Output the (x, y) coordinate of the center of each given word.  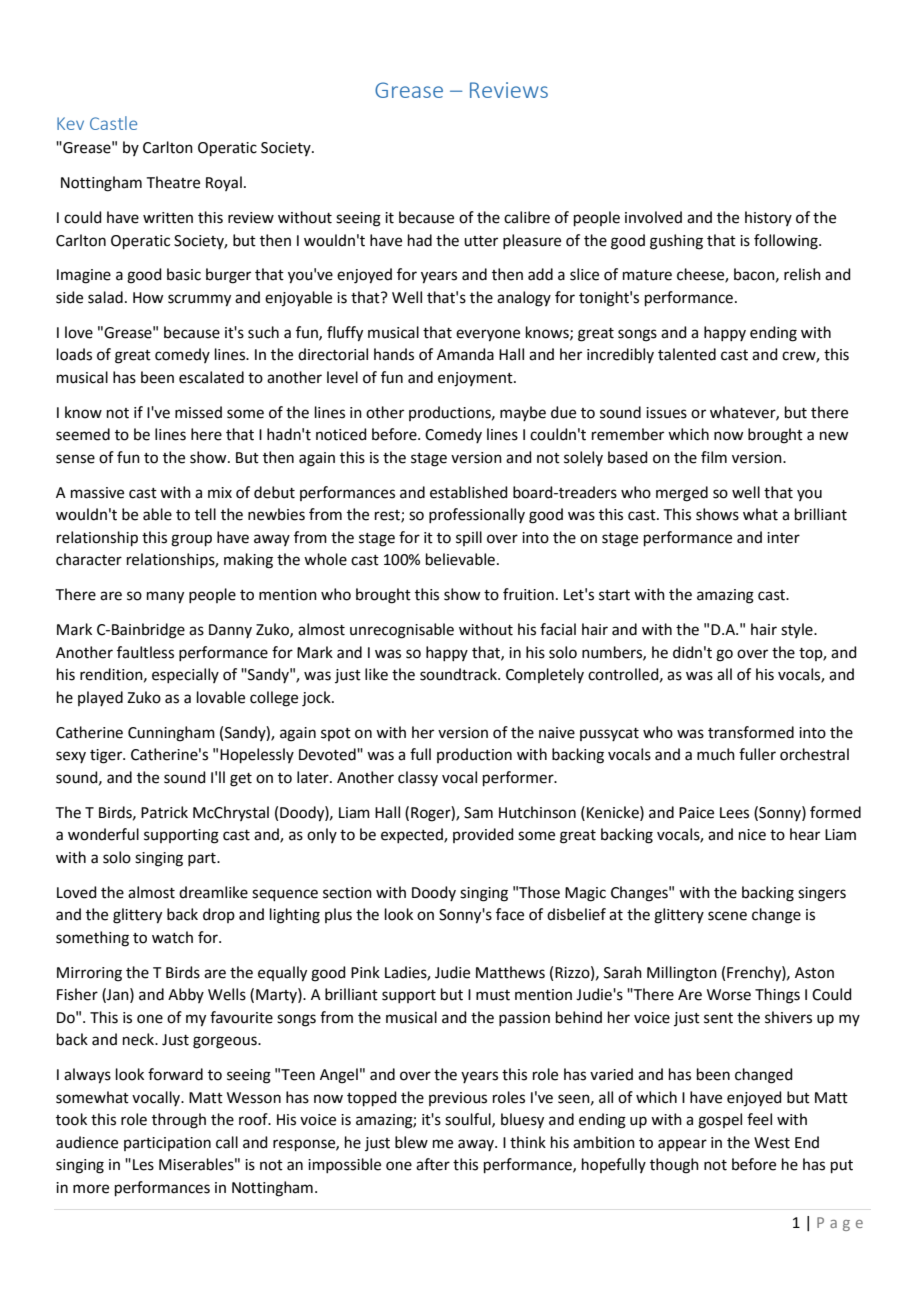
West (772, 1143)
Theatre (173, 182)
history (768, 218)
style (798, 630)
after (433, 1164)
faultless (145, 652)
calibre (527, 217)
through (179, 1121)
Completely (545, 675)
